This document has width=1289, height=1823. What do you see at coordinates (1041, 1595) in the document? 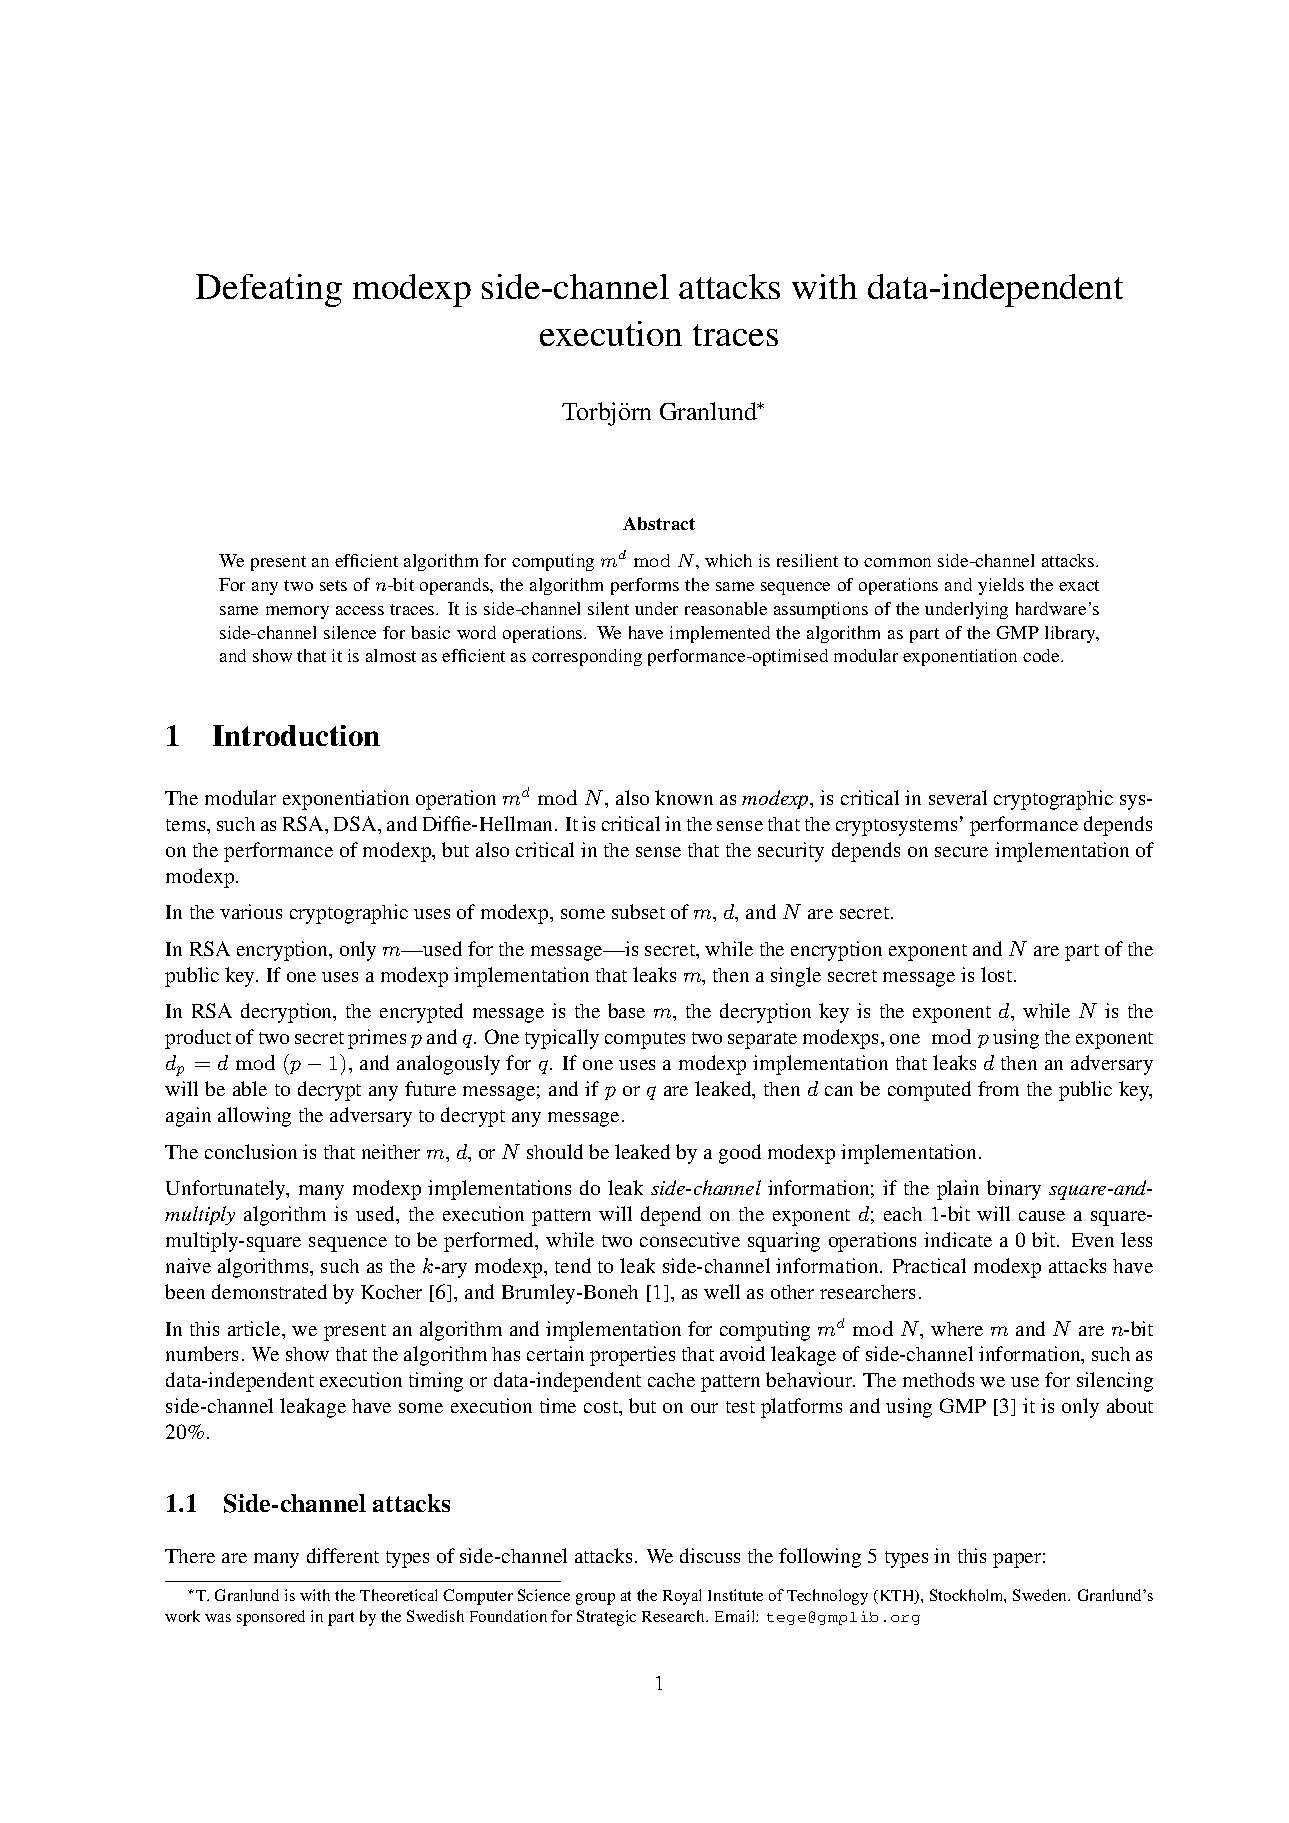
I see `Sweden` at bounding box center [1041, 1595].
